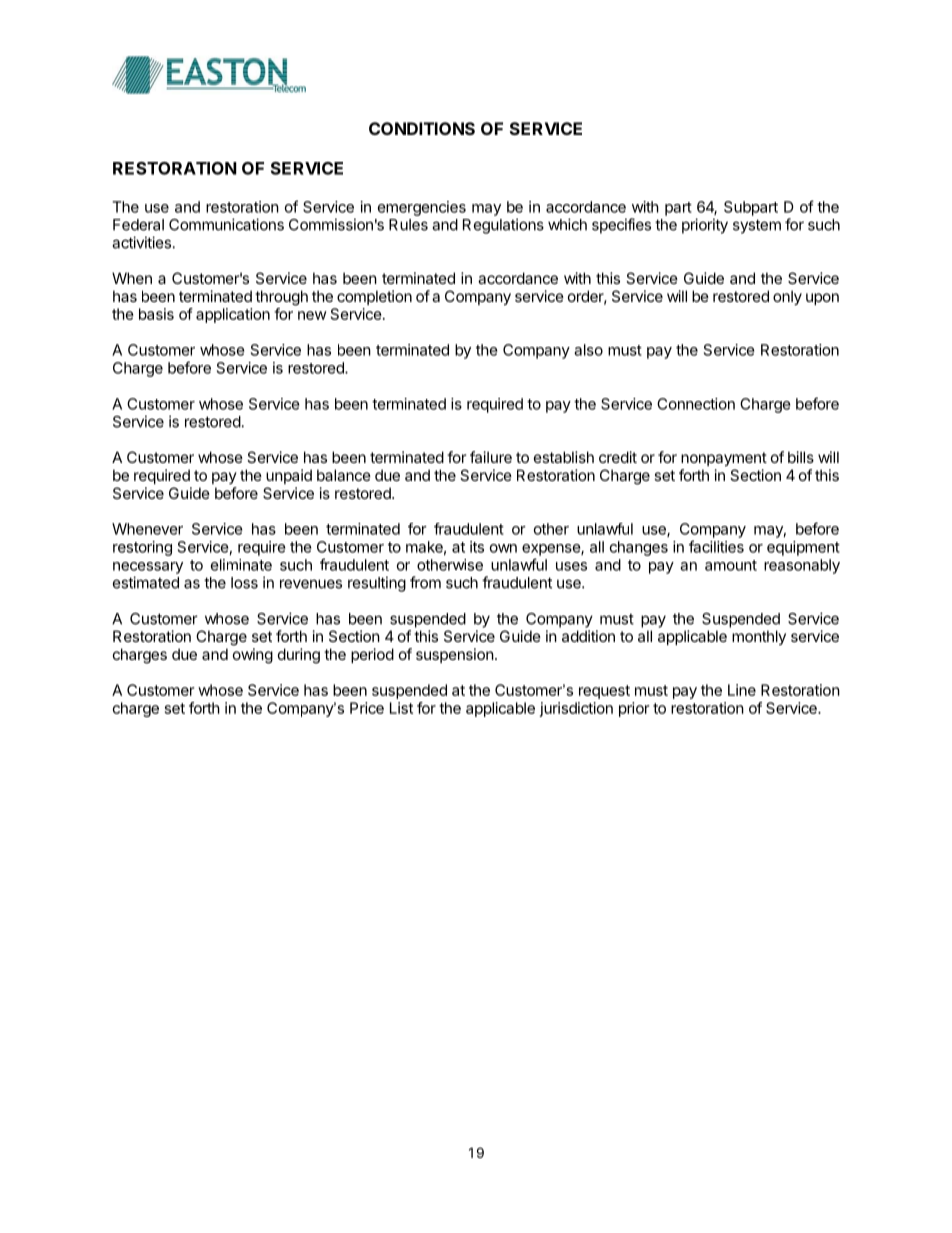 The width and height of the screenshot is (952, 1233). What do you see at coordinates (289, 476) in the screenshot?
I see `unpaid` at bounding box center [289, 476].
